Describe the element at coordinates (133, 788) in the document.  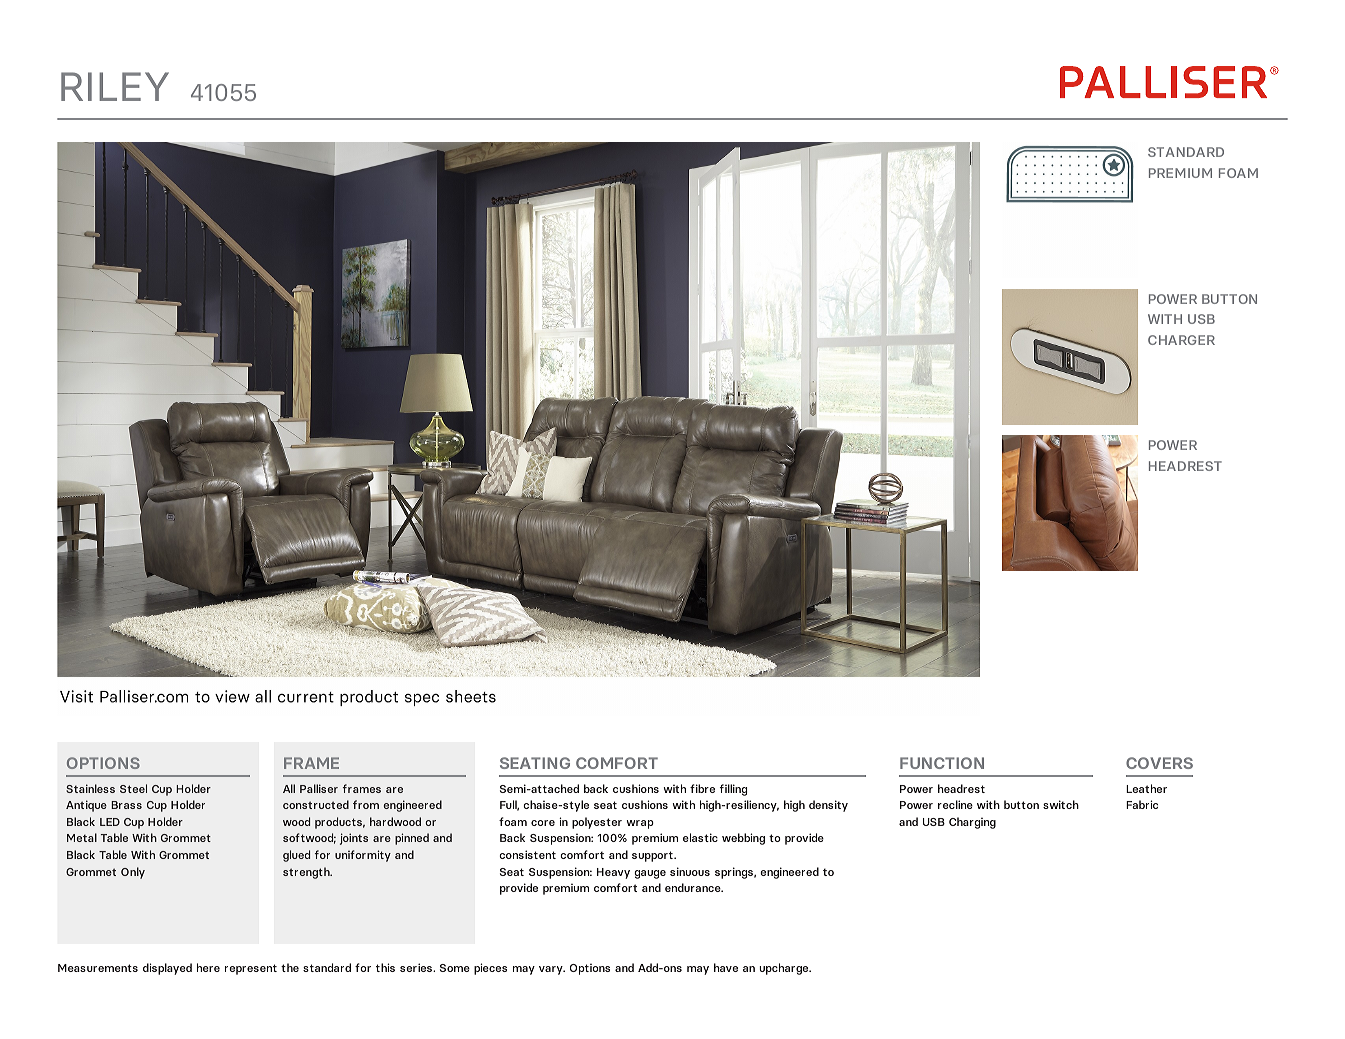
I see `Steel` at that location.
